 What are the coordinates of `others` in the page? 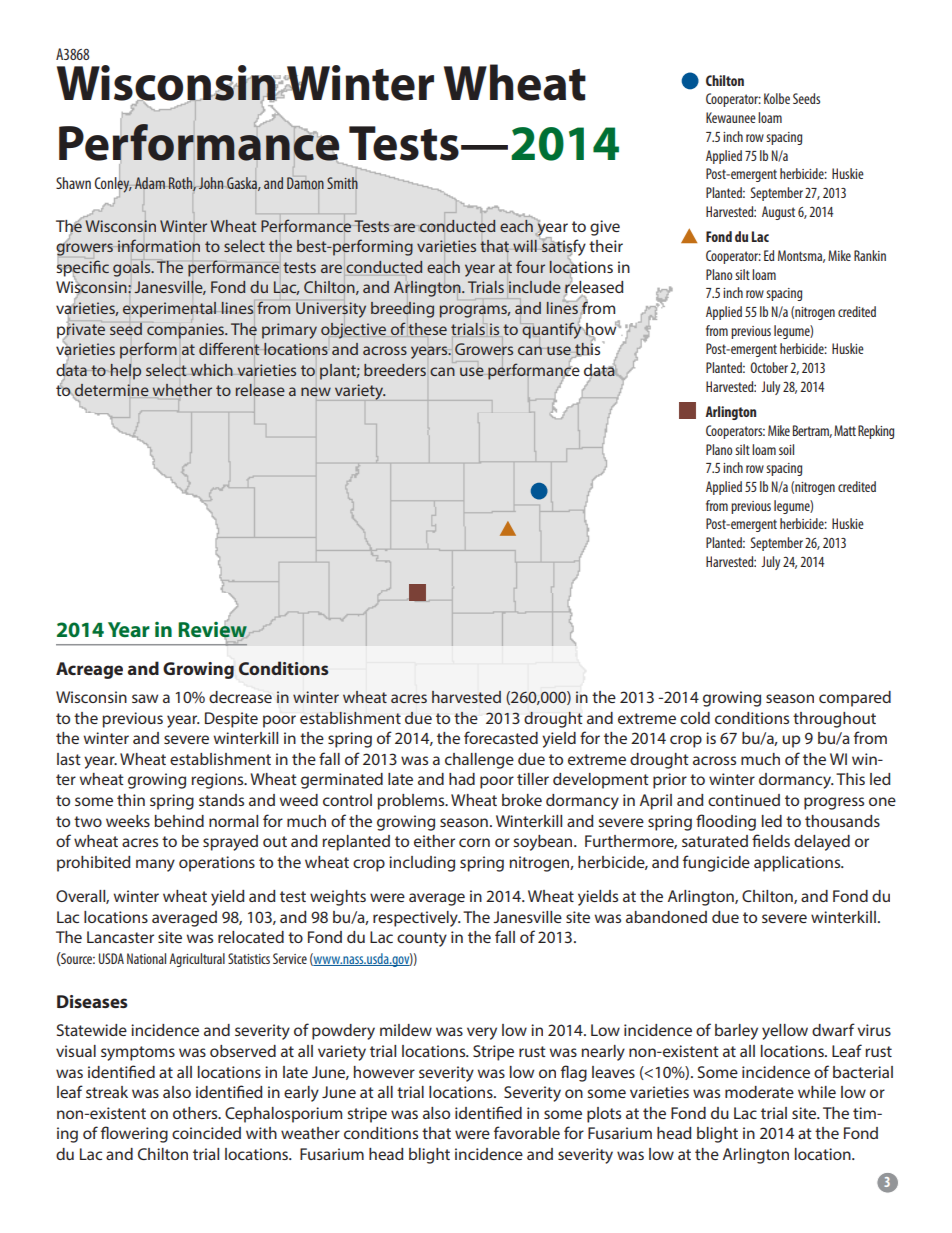 It's located at (196, 1113).
